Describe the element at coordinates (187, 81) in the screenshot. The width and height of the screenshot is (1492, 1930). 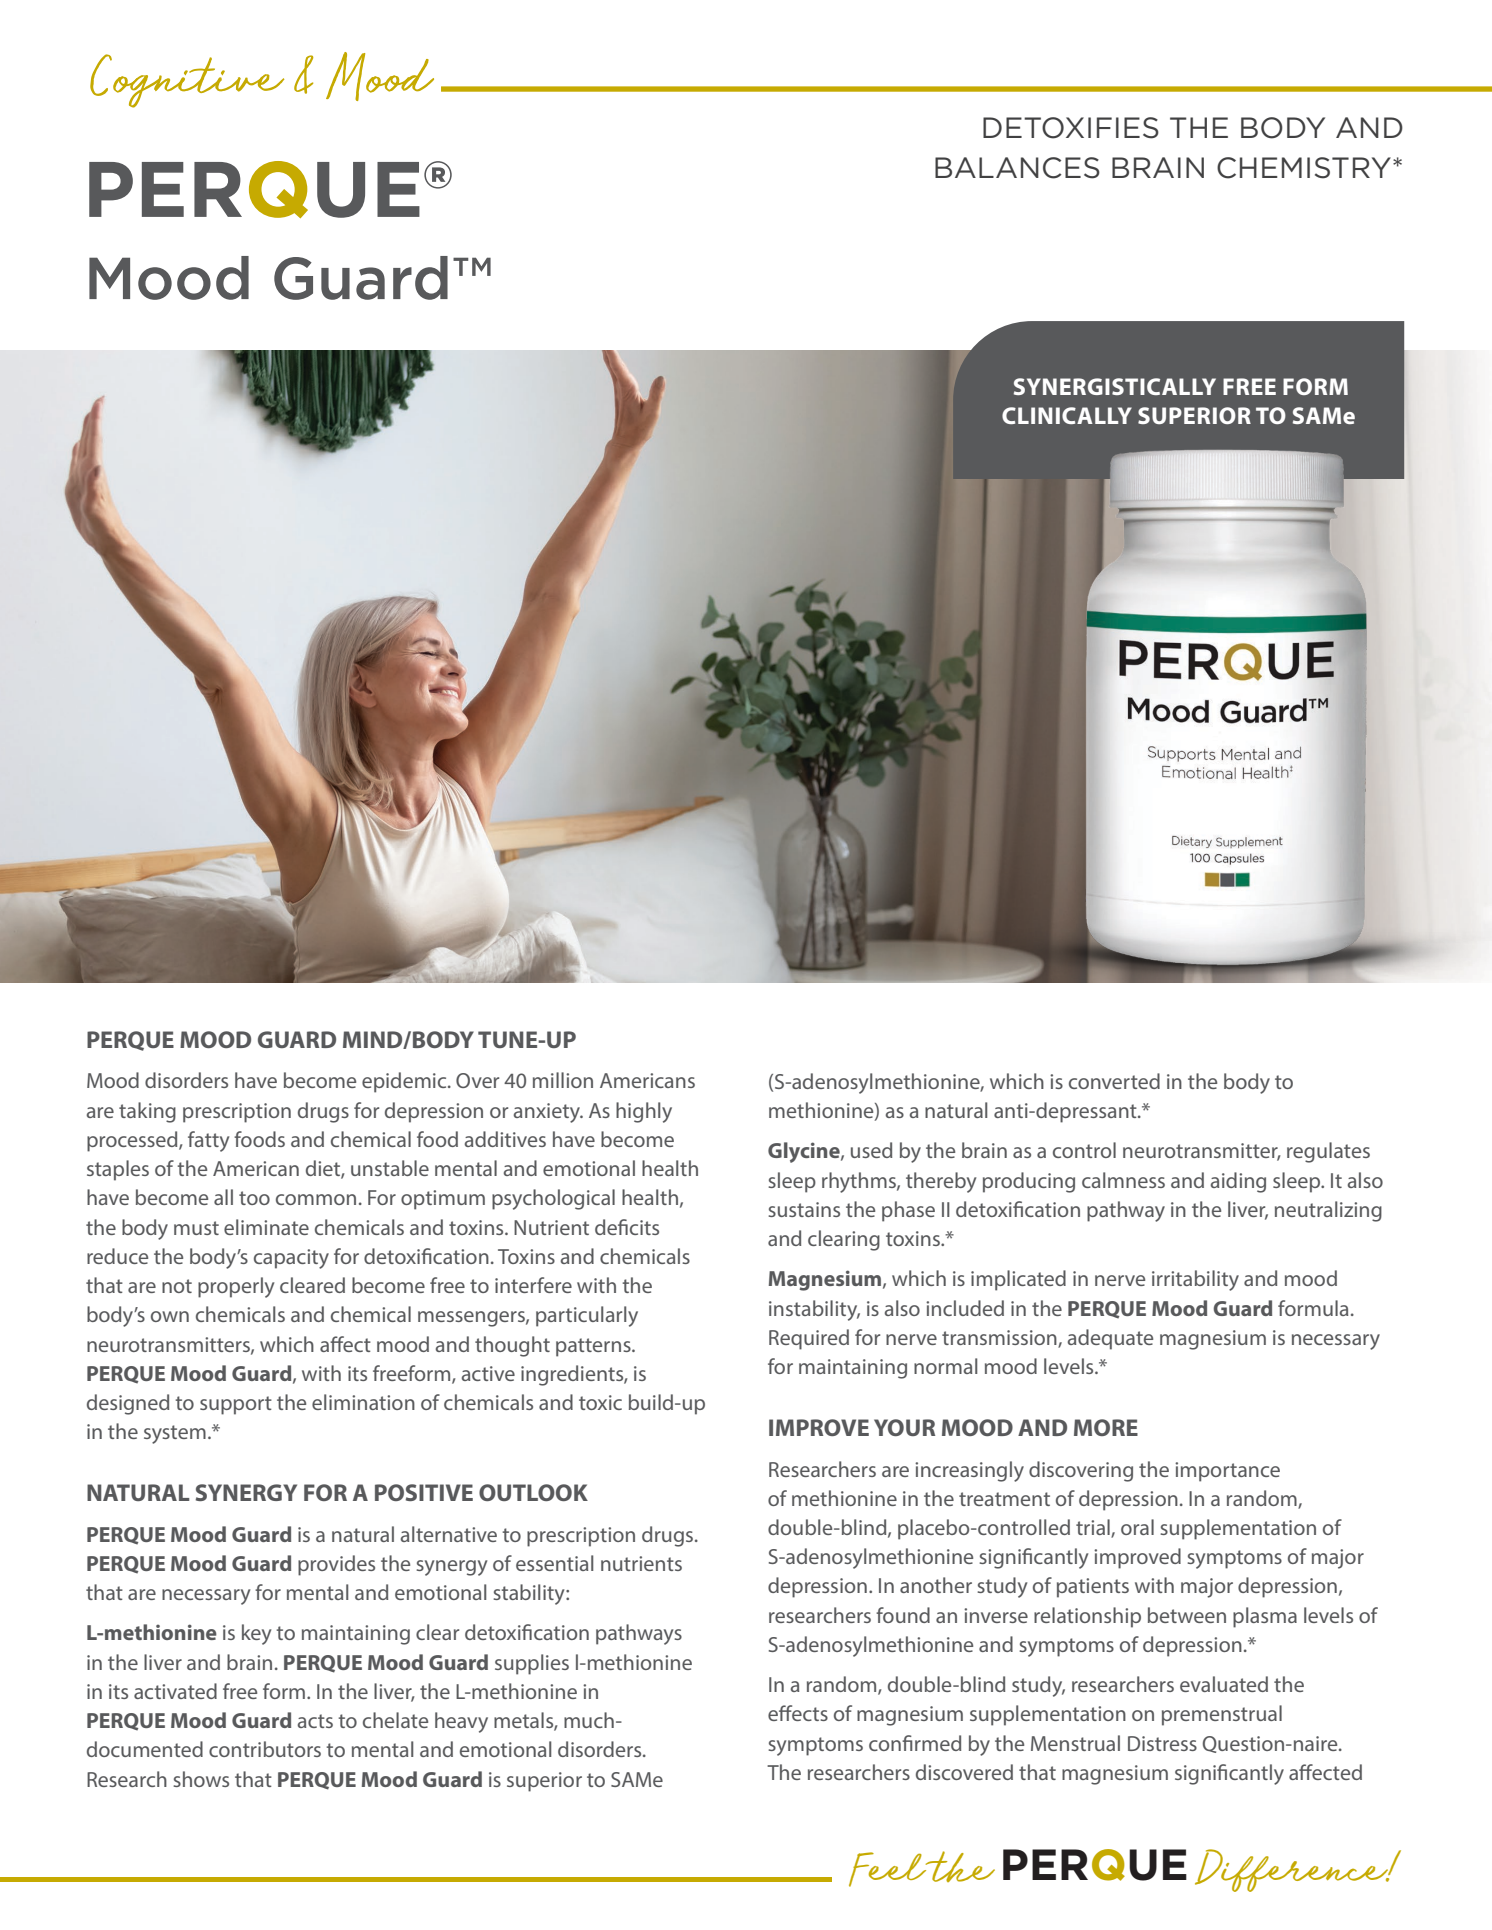
I see `Cognitive` at that location.
